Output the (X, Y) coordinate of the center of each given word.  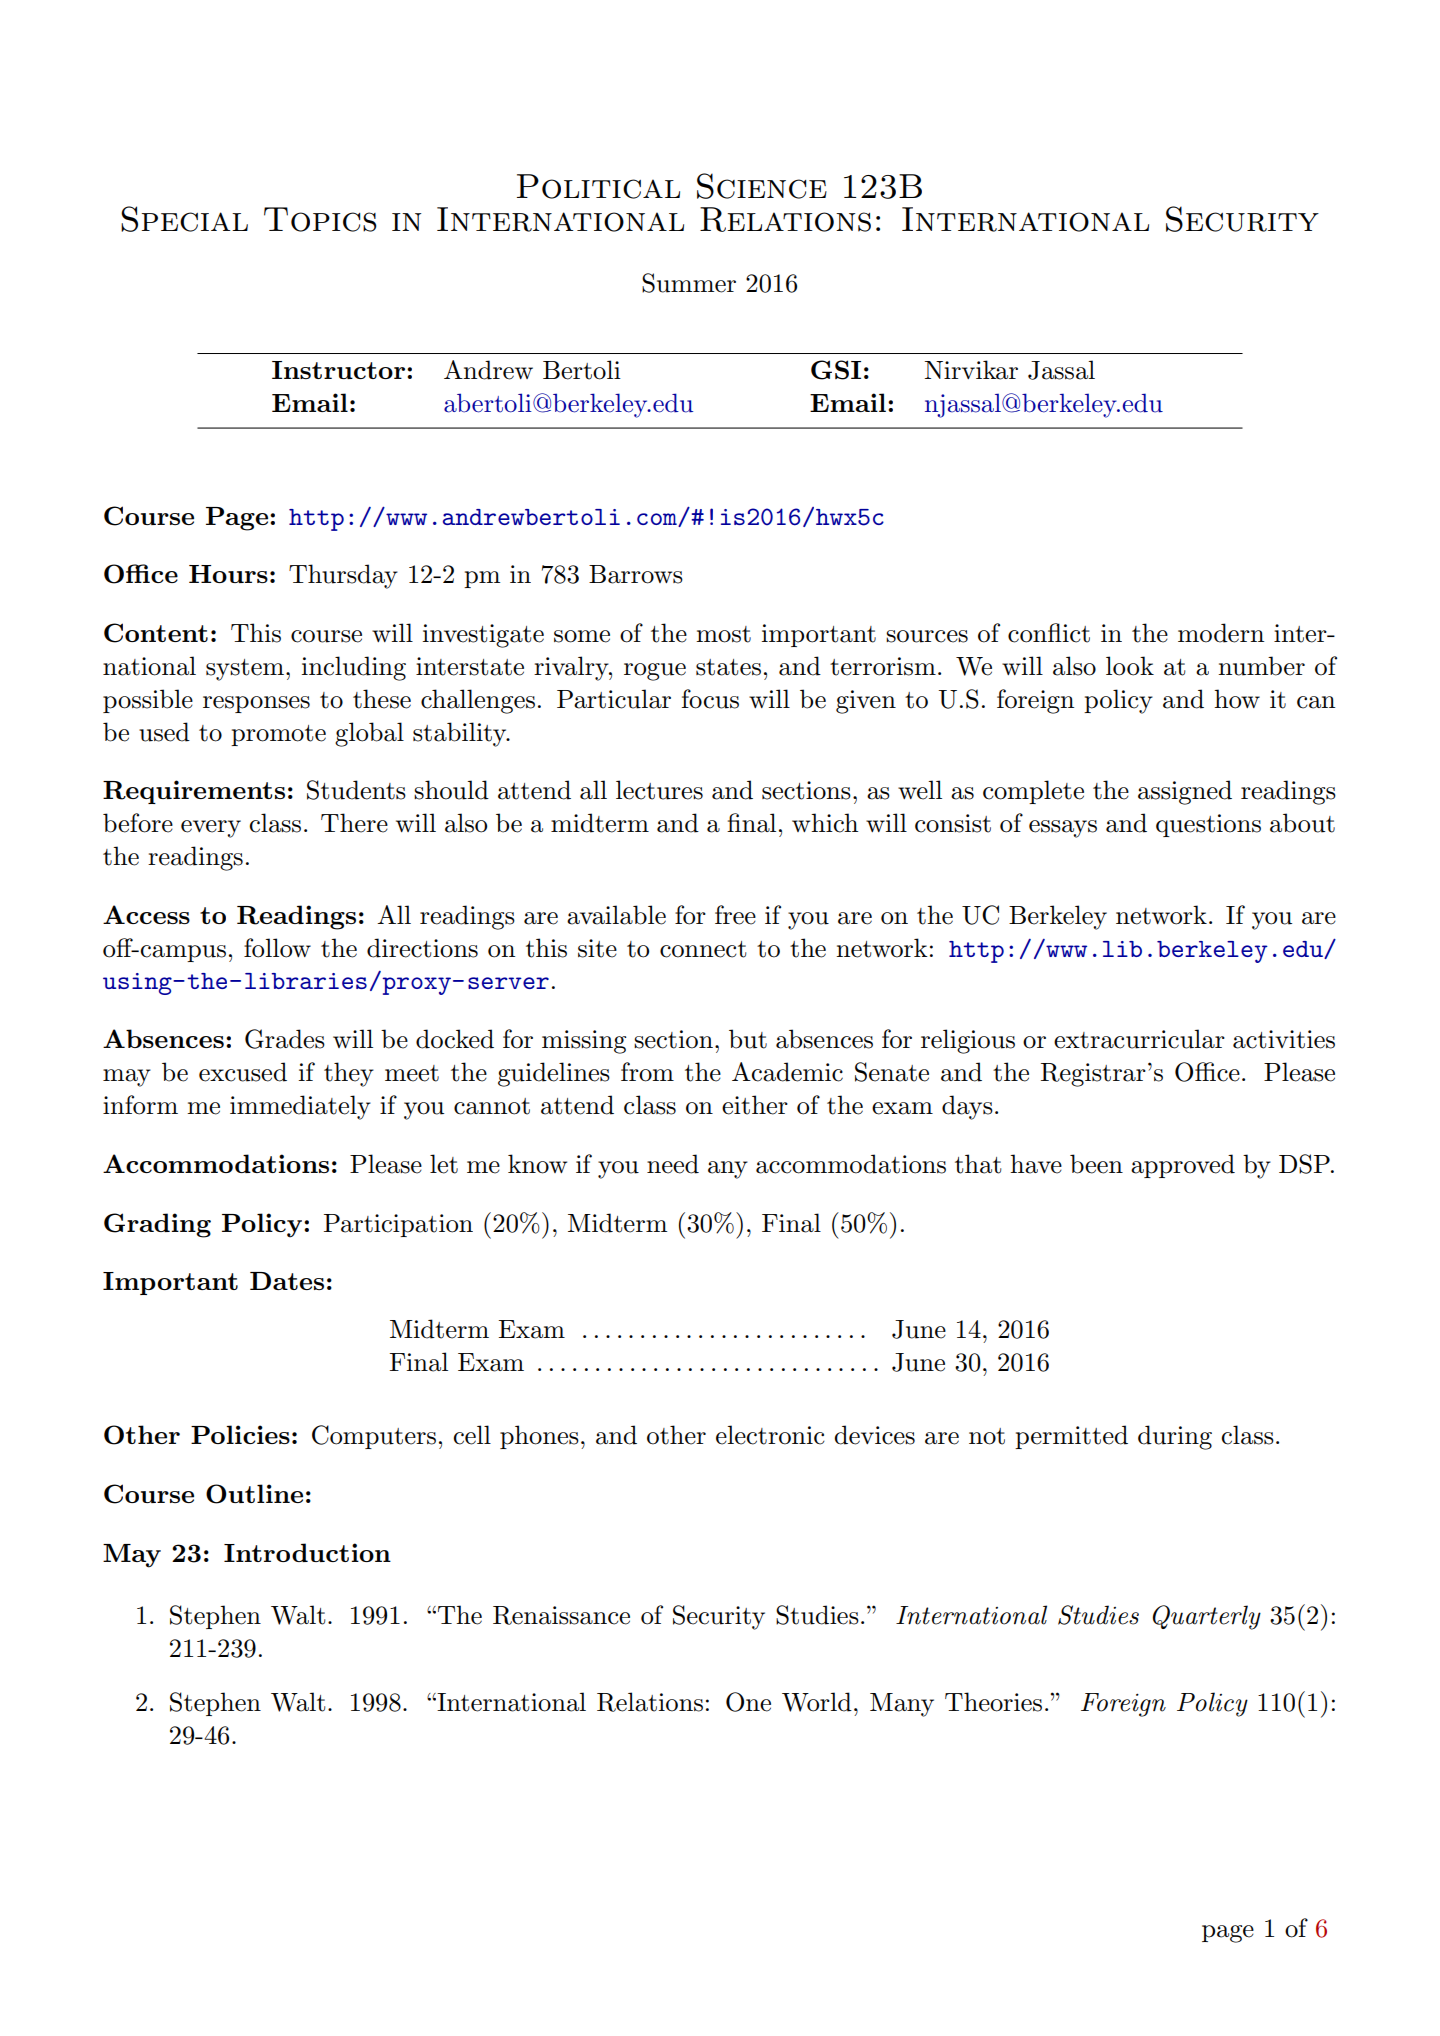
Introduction (307, 1552)
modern (1221, 633)
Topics (320, 219)
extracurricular (1139, 1039)
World (817, 1702)
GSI (836, 370)
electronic (770, 1435)
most (723, 634)
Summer (689, 283)
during (1175, 1437)
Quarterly (1206, 1617)
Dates (287, 1281)
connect (703, 949)
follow (277, 948)
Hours (228, 574)
